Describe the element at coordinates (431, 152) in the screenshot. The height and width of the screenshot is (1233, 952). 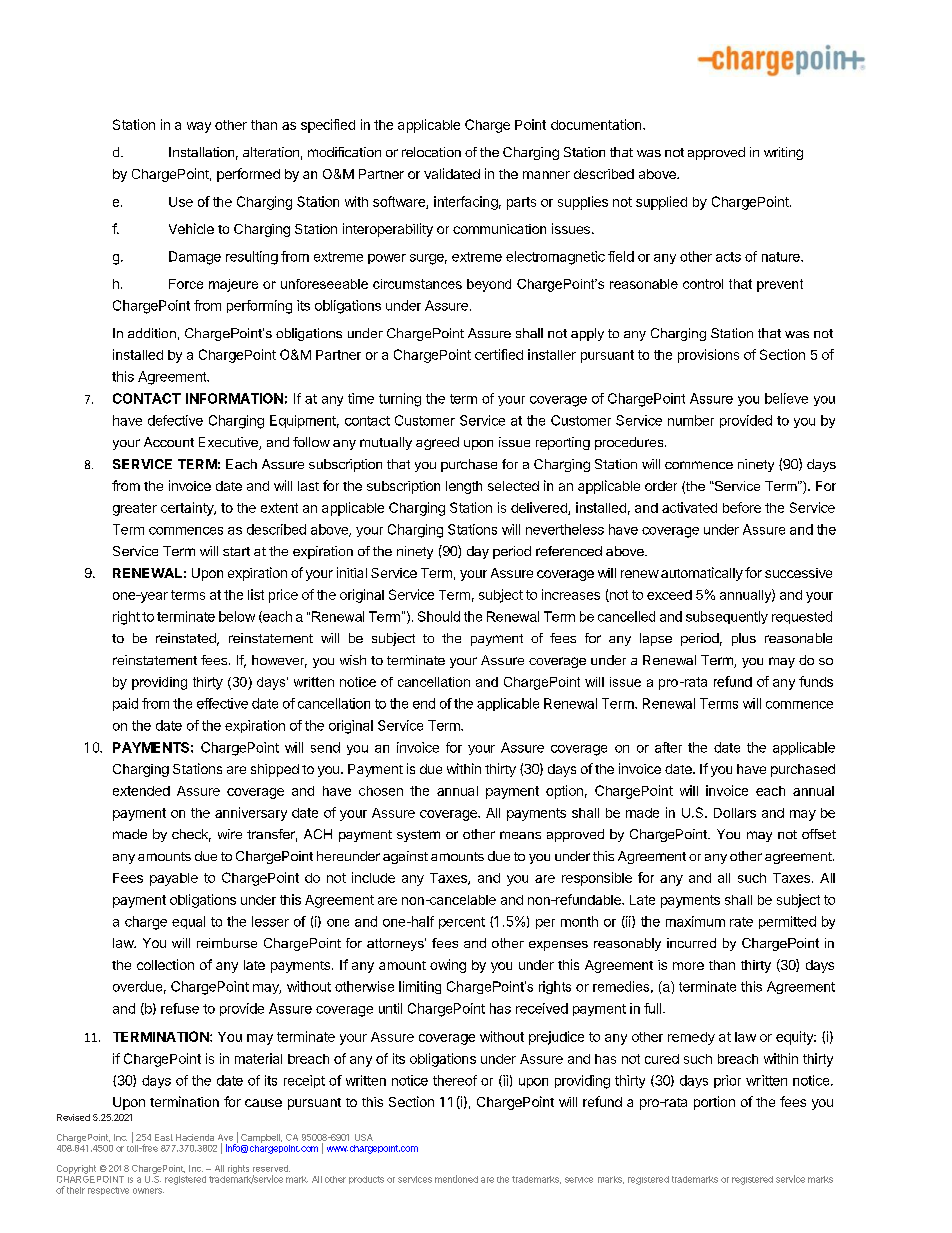
I see `relocation` at that location.
